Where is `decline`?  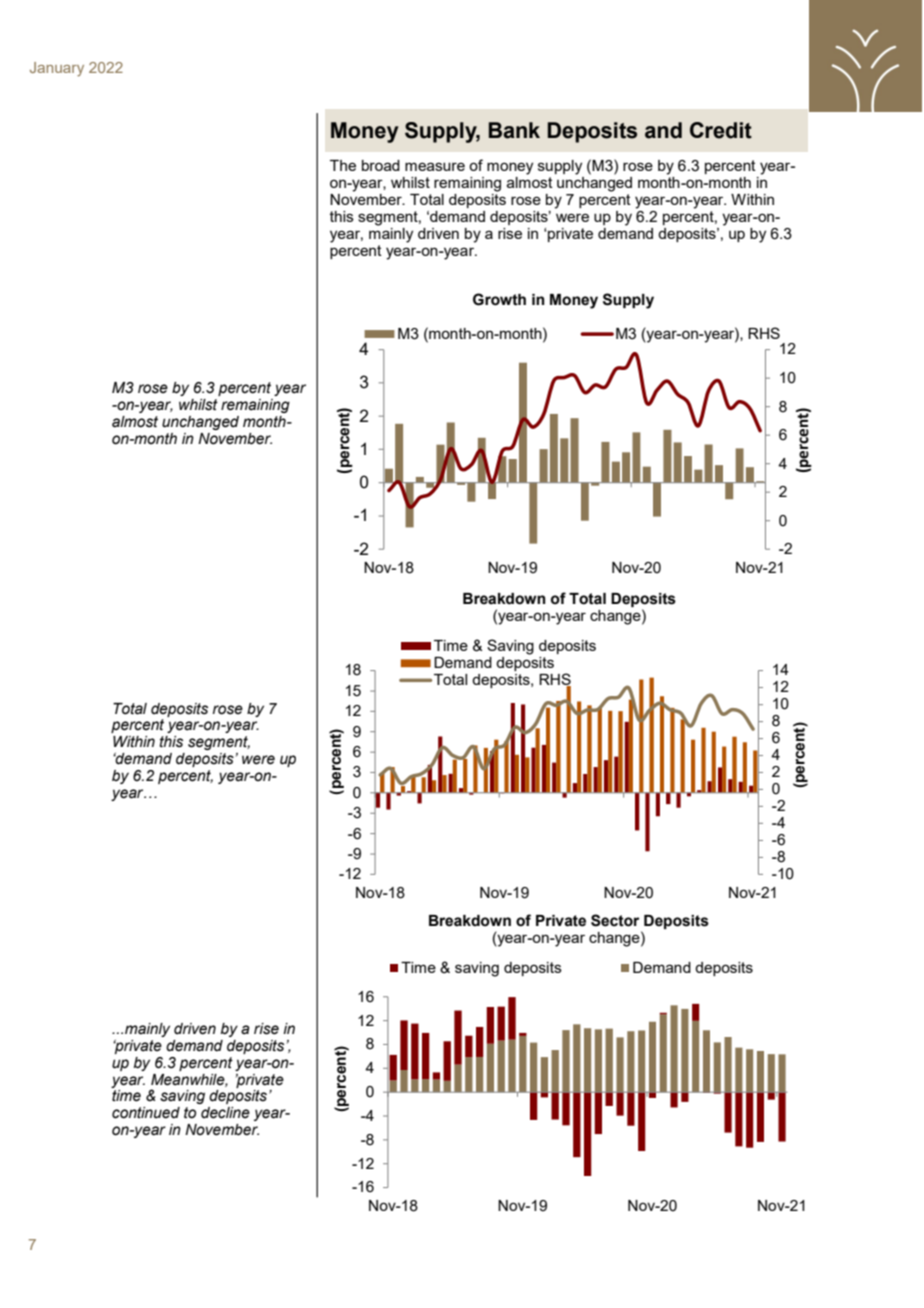 decline is located at coordinates (225, 1113).
